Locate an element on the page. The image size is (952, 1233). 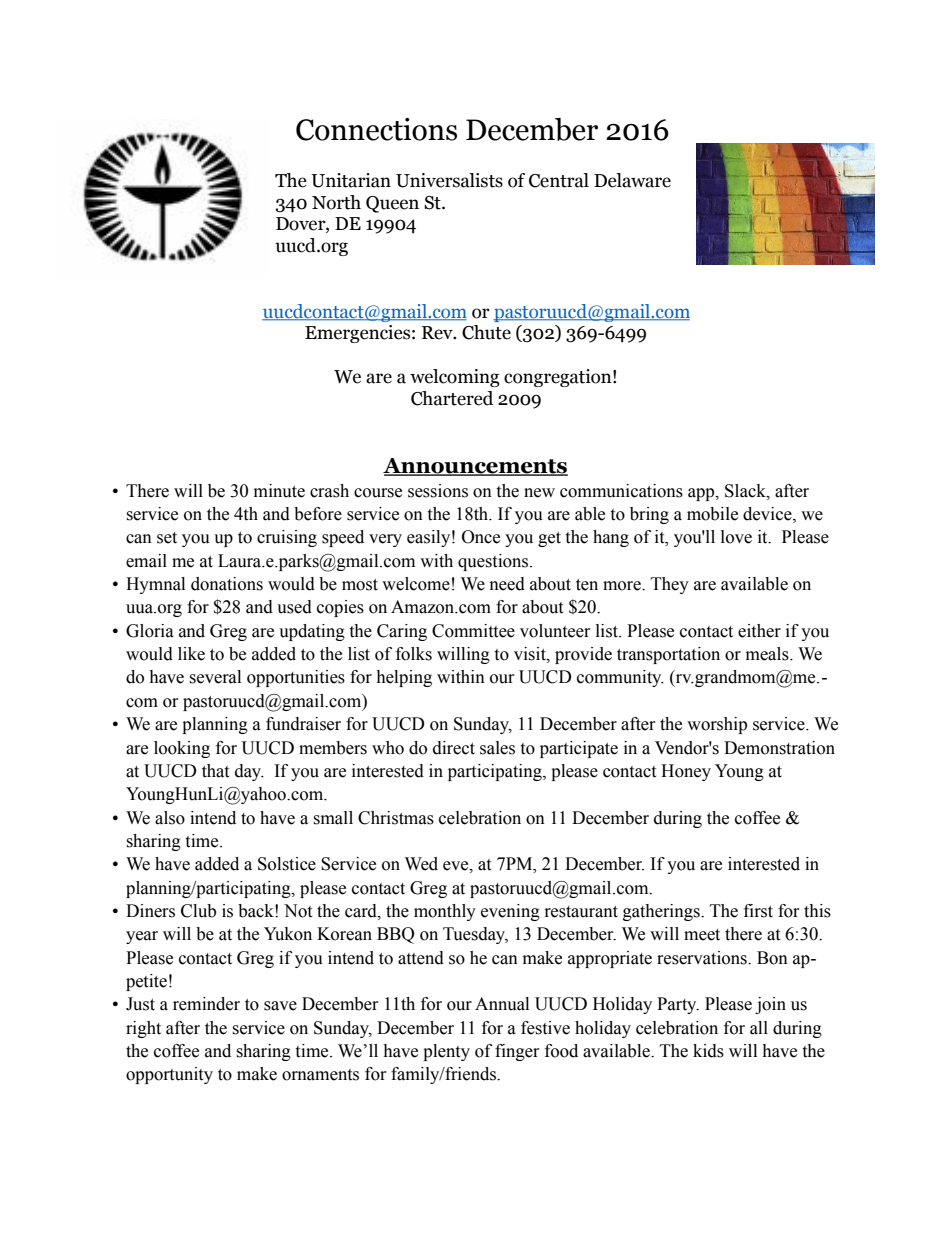
need is located at coordinates (507, 584).
